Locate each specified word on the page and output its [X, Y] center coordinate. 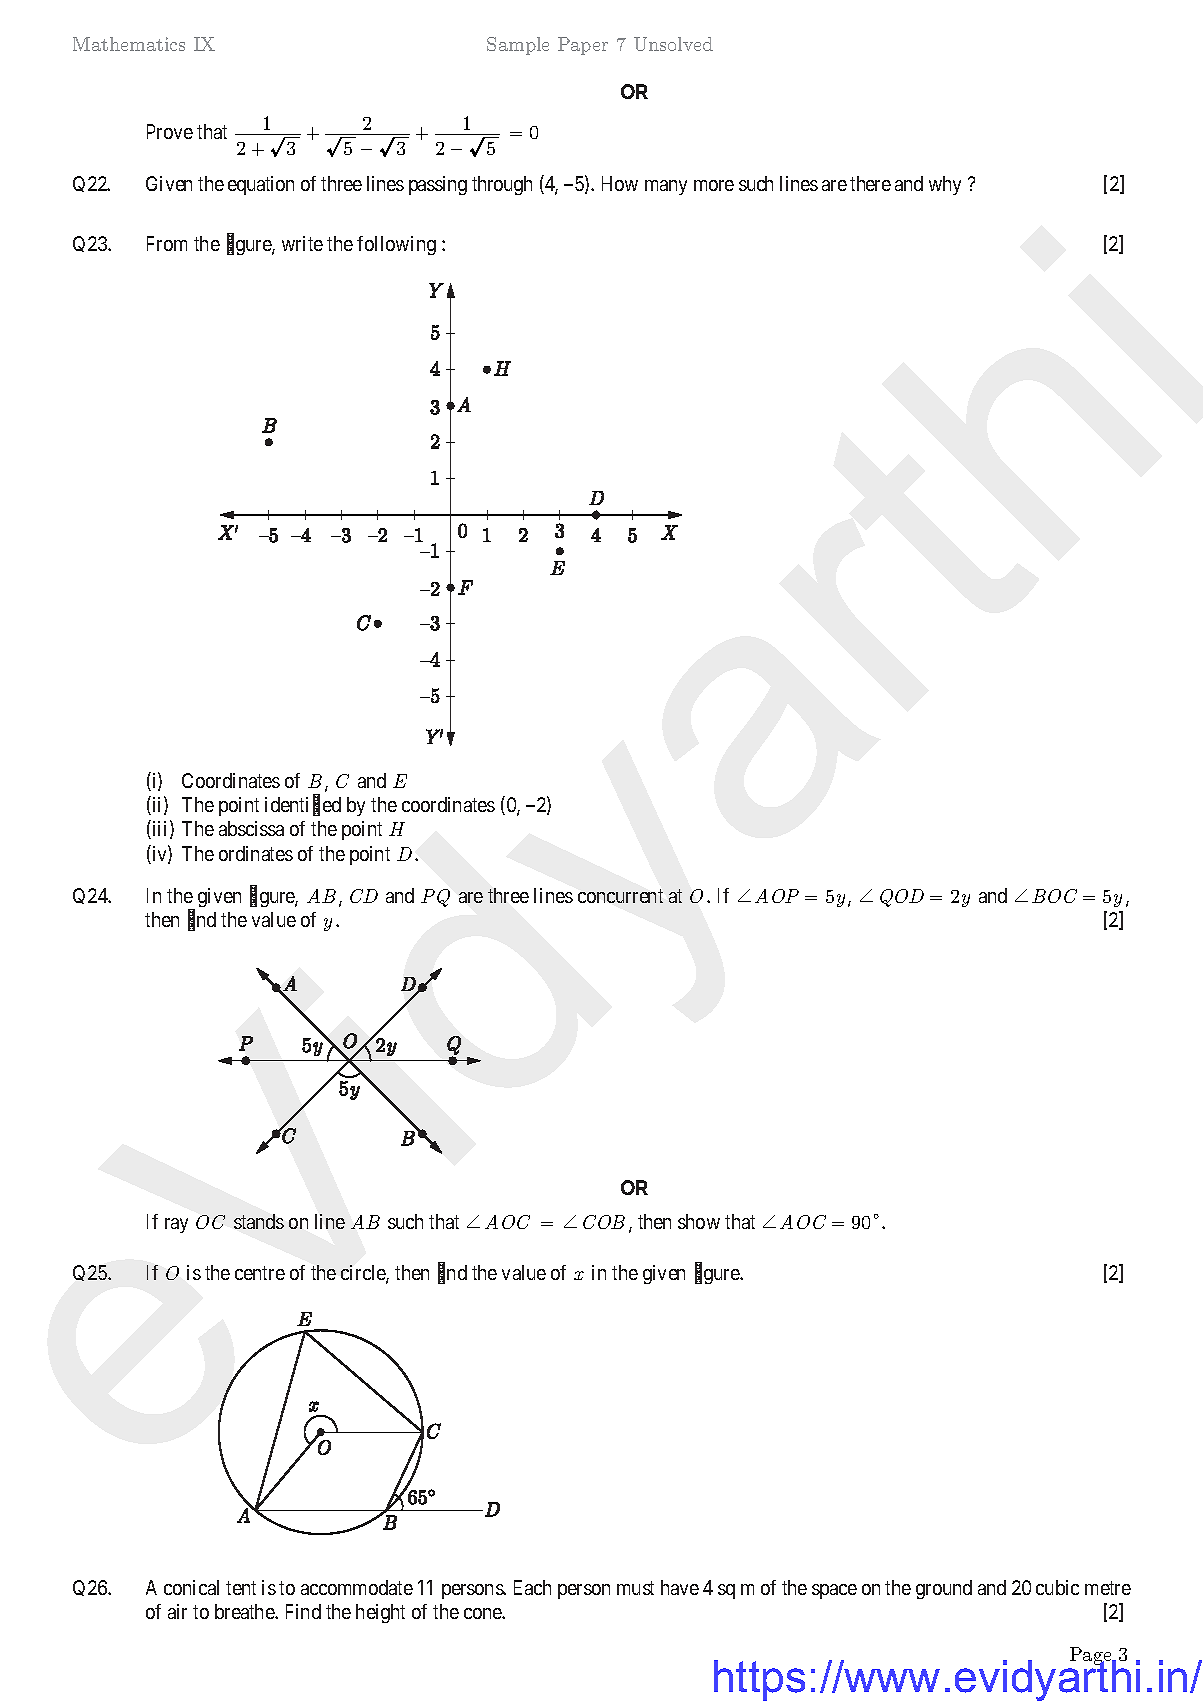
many [666, 187]
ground [944, 1589]
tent [241, 1588]
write [302, 243]
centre [260, 1273]
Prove [170, 131]
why [945, 185]
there [870, 183]
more [714, 185]
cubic [1057, 1587]
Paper [583, 46]
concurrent [620, 896]
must [635, 1588]
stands [259, 1221]
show [699, 1221]
